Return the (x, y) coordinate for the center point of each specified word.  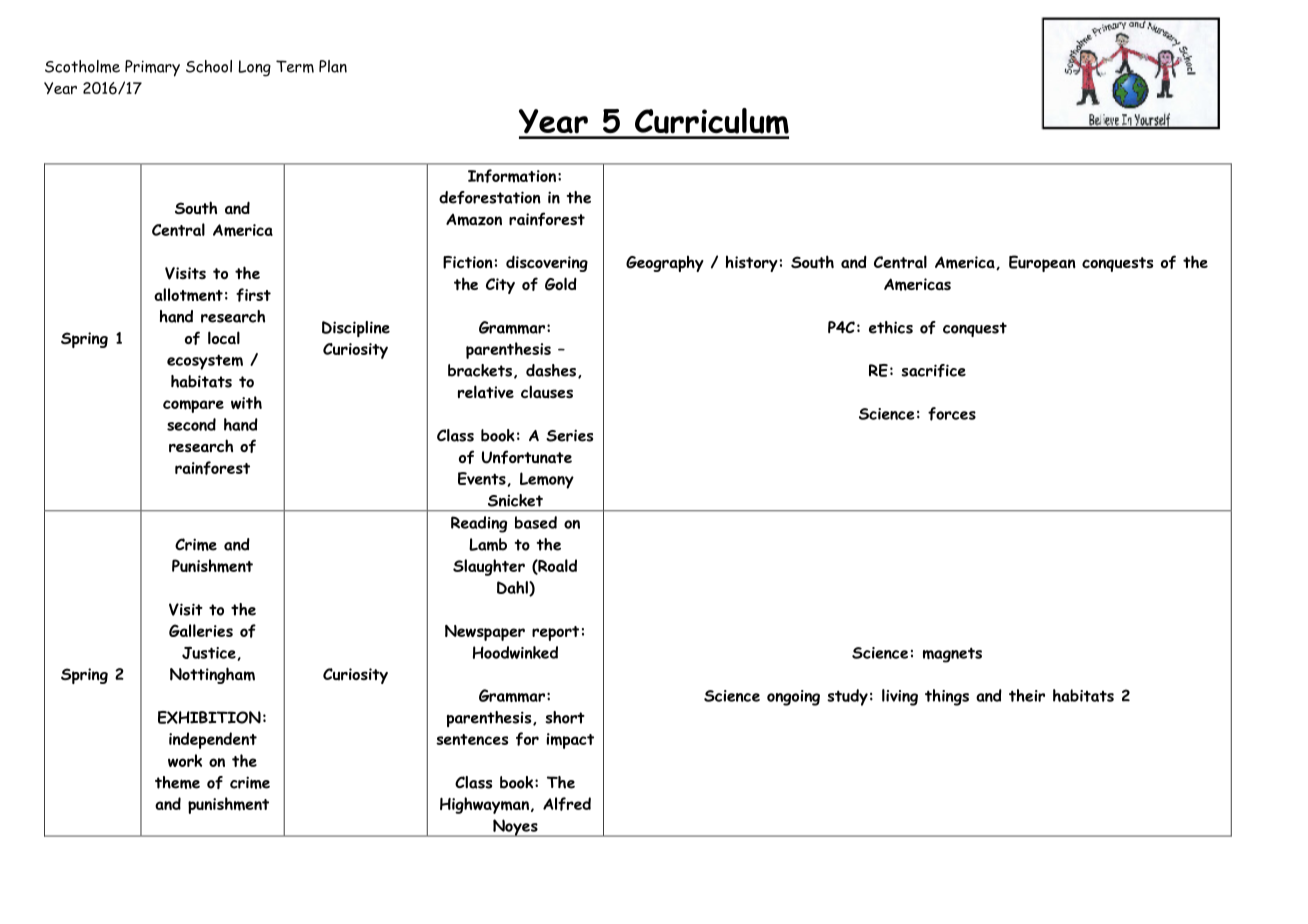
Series (569, 435)
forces (952, 414)
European (1042, 263)
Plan (333, 66)
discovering (547, 263)
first (253, 295)
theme (177, 782)
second (191, 424)
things (947, 697)
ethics (891, 327)
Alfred (567, 804)
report (555, 633)
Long (254, 68)
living (900, 697)
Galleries (201, 630)
